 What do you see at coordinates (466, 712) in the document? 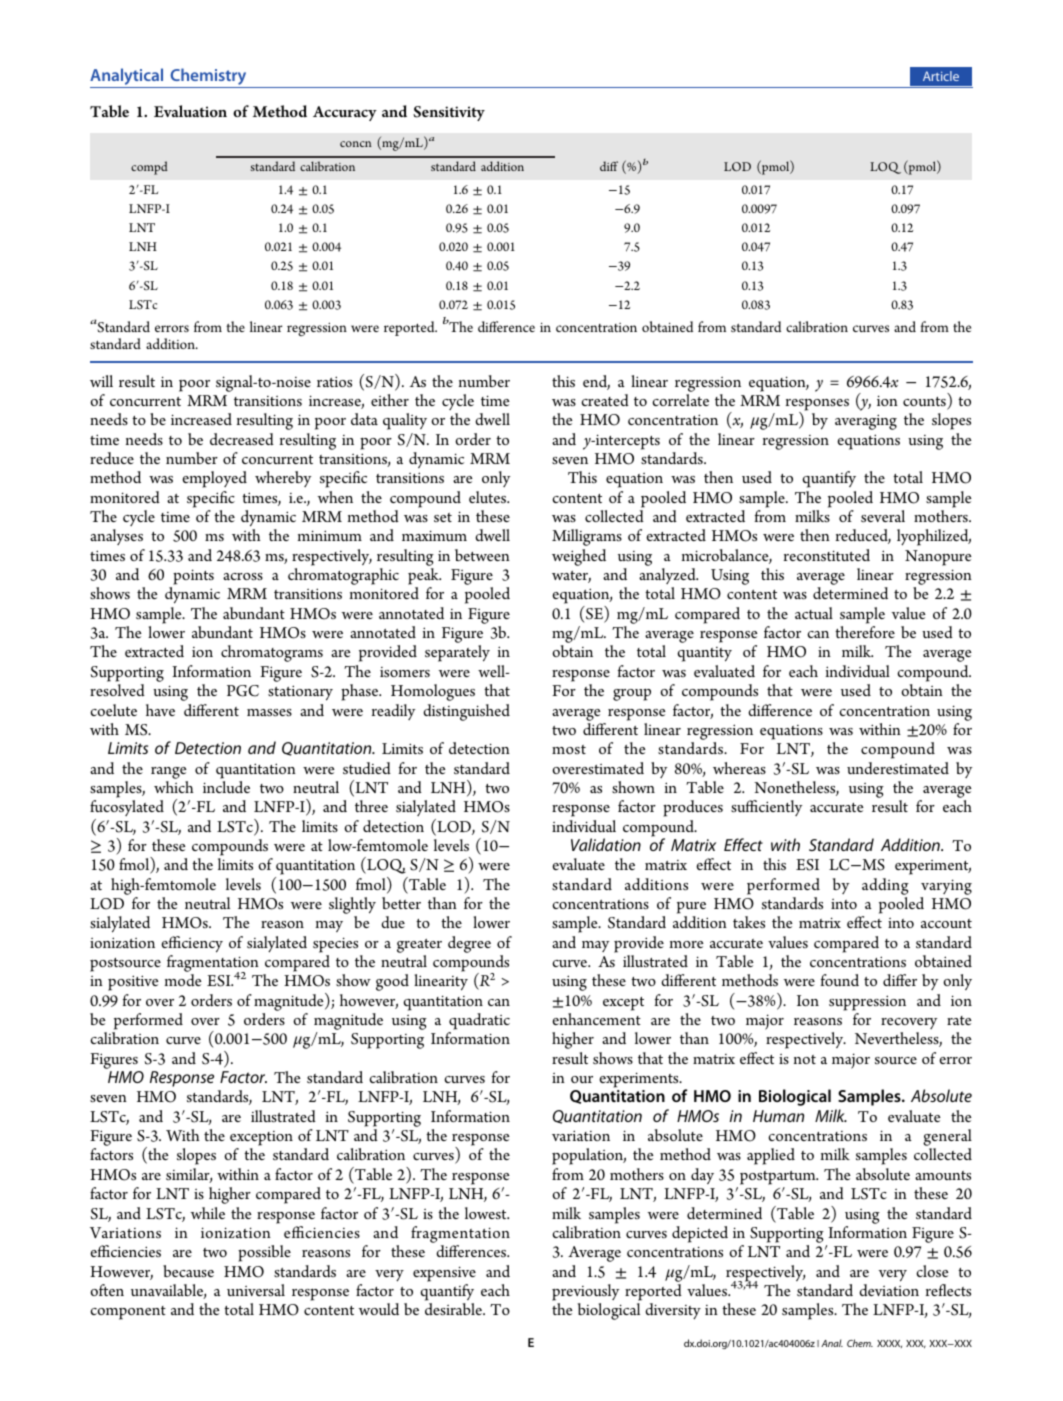
I see `distinguished` at bounding box center [466, 712].
